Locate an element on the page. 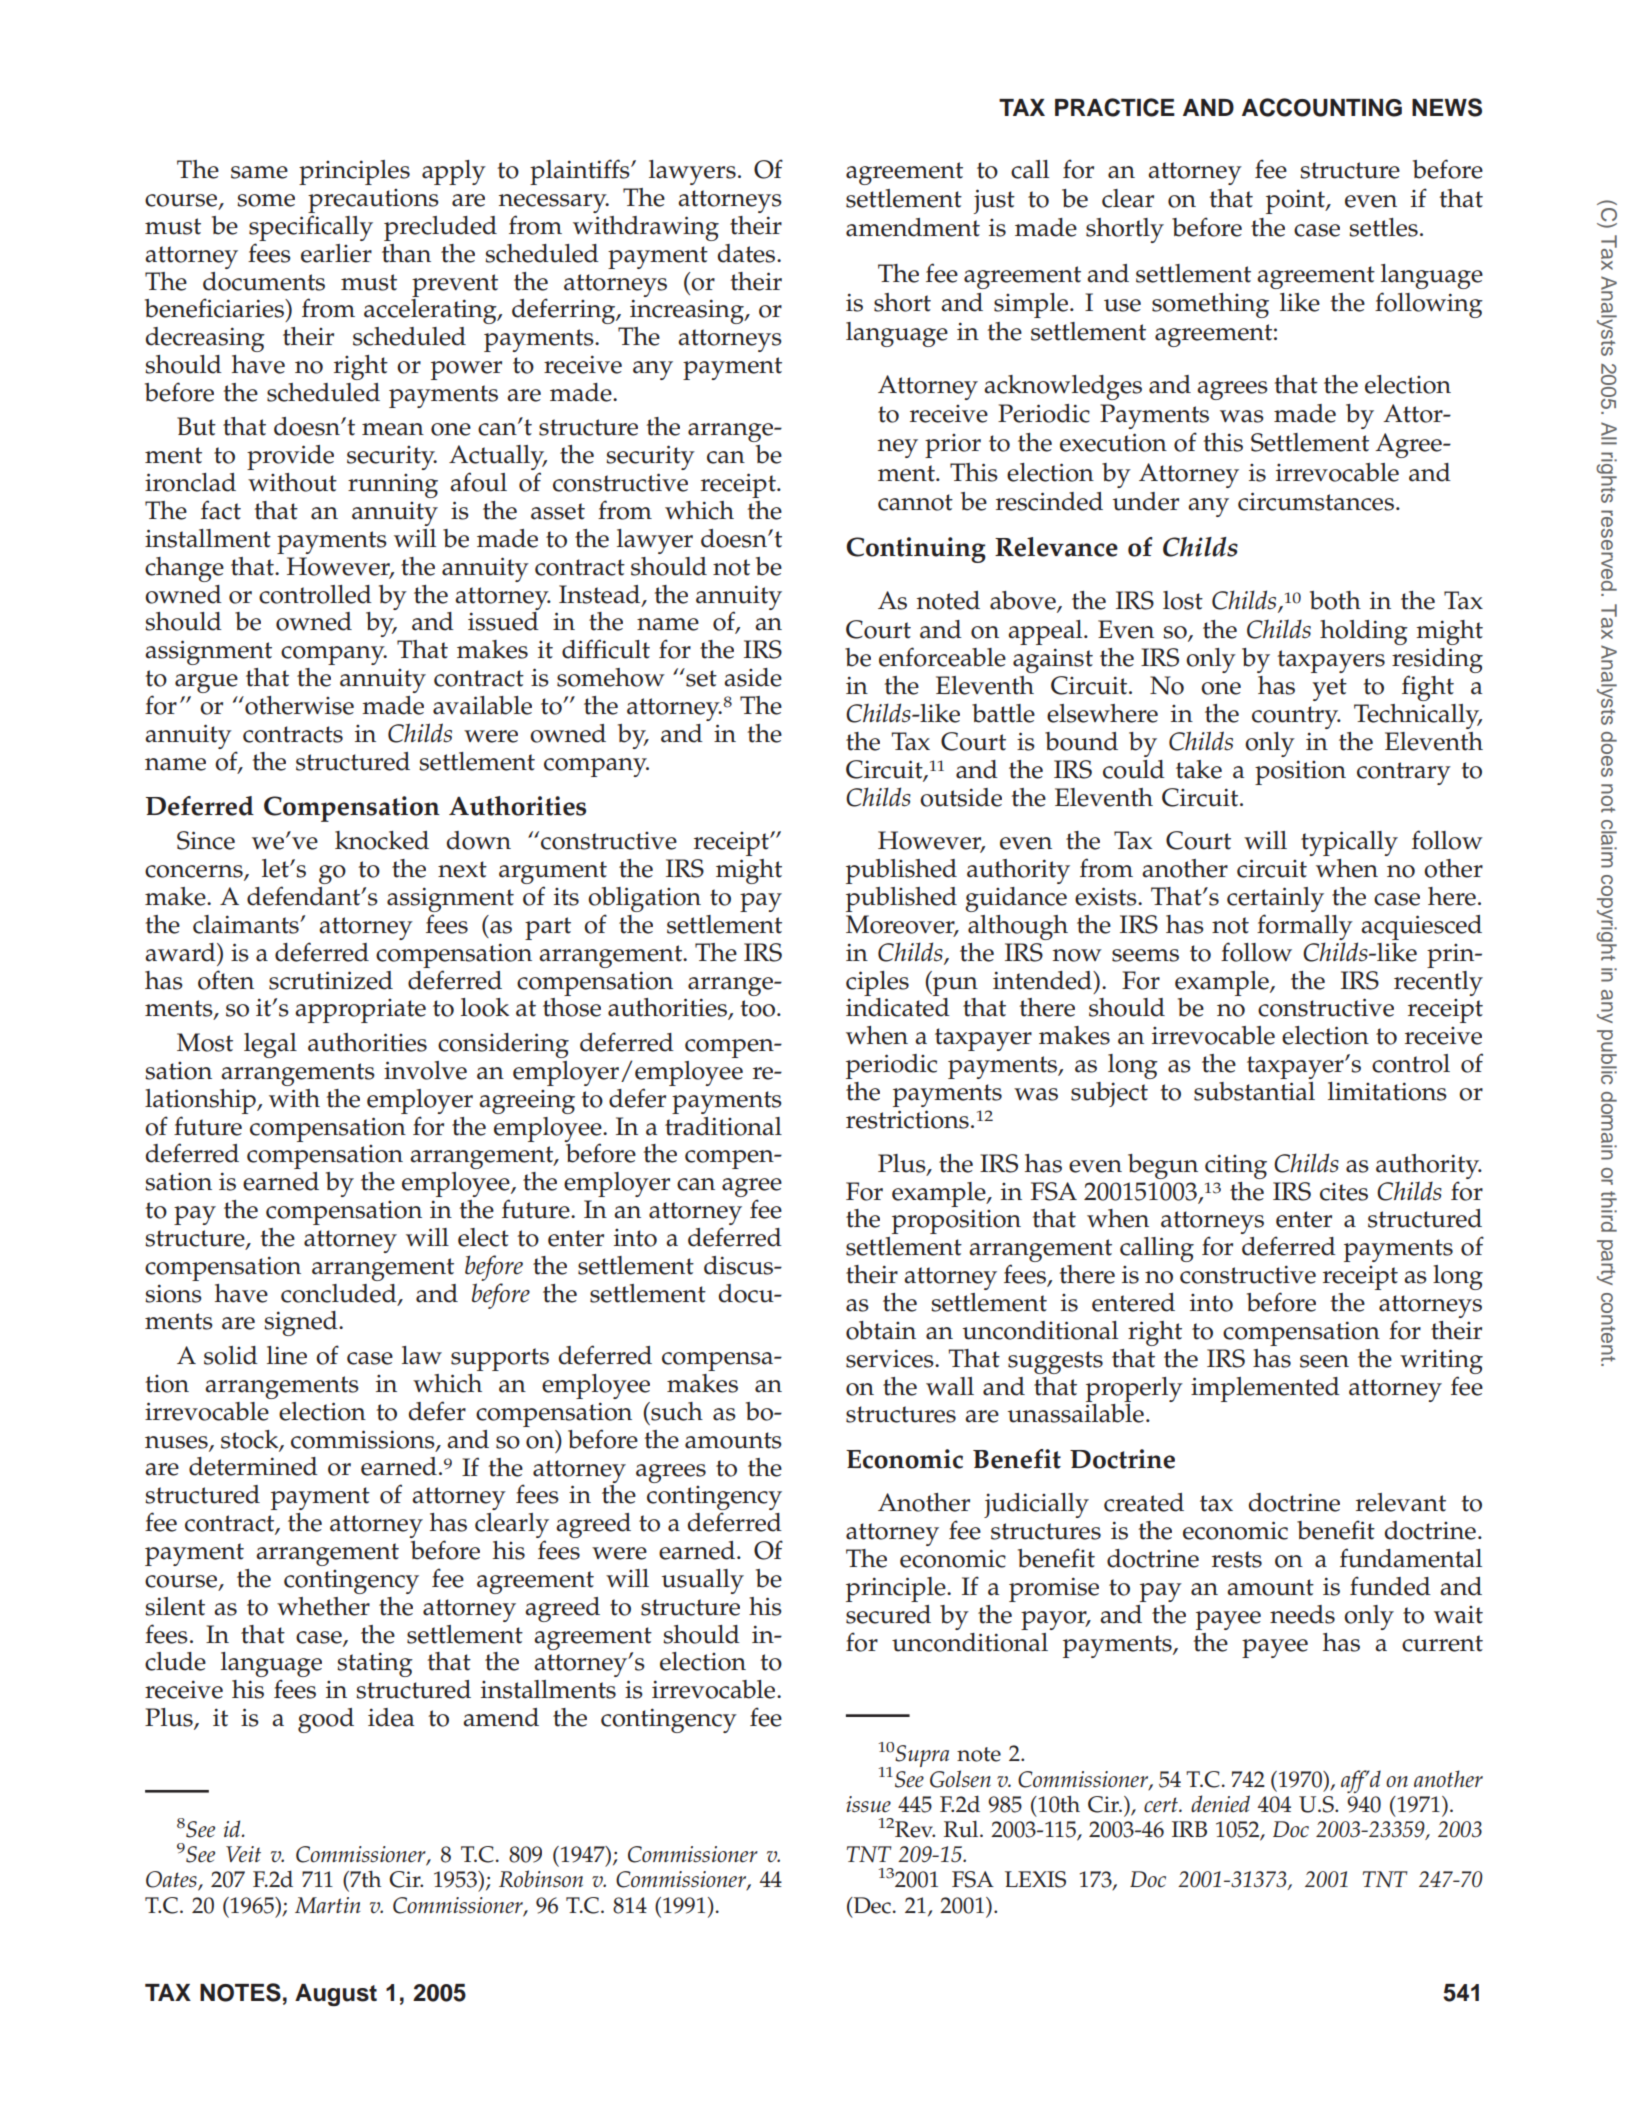  usually is located at coordinates (702, 1581).
